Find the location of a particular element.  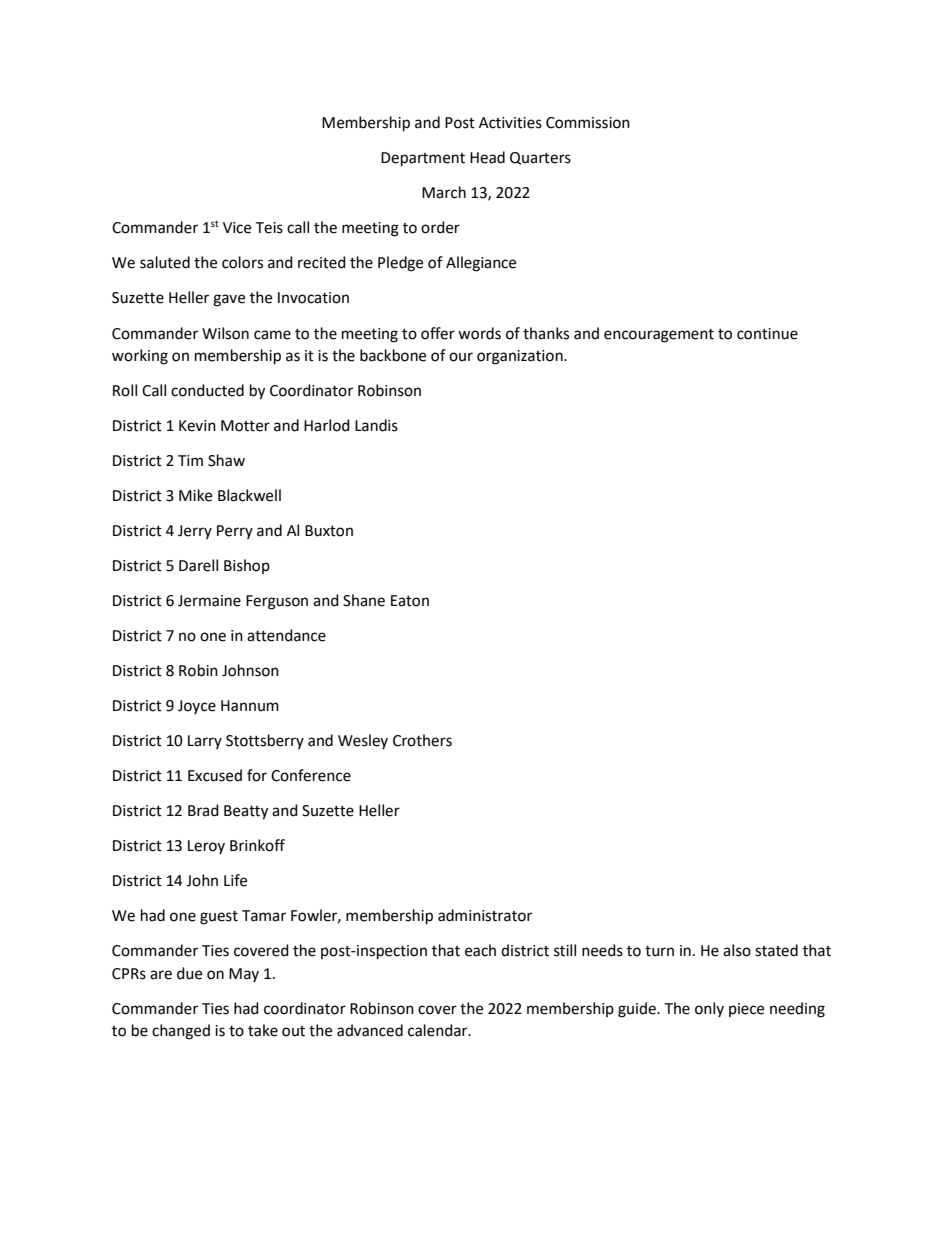

Leroy is located at coordinates (206, 847).
